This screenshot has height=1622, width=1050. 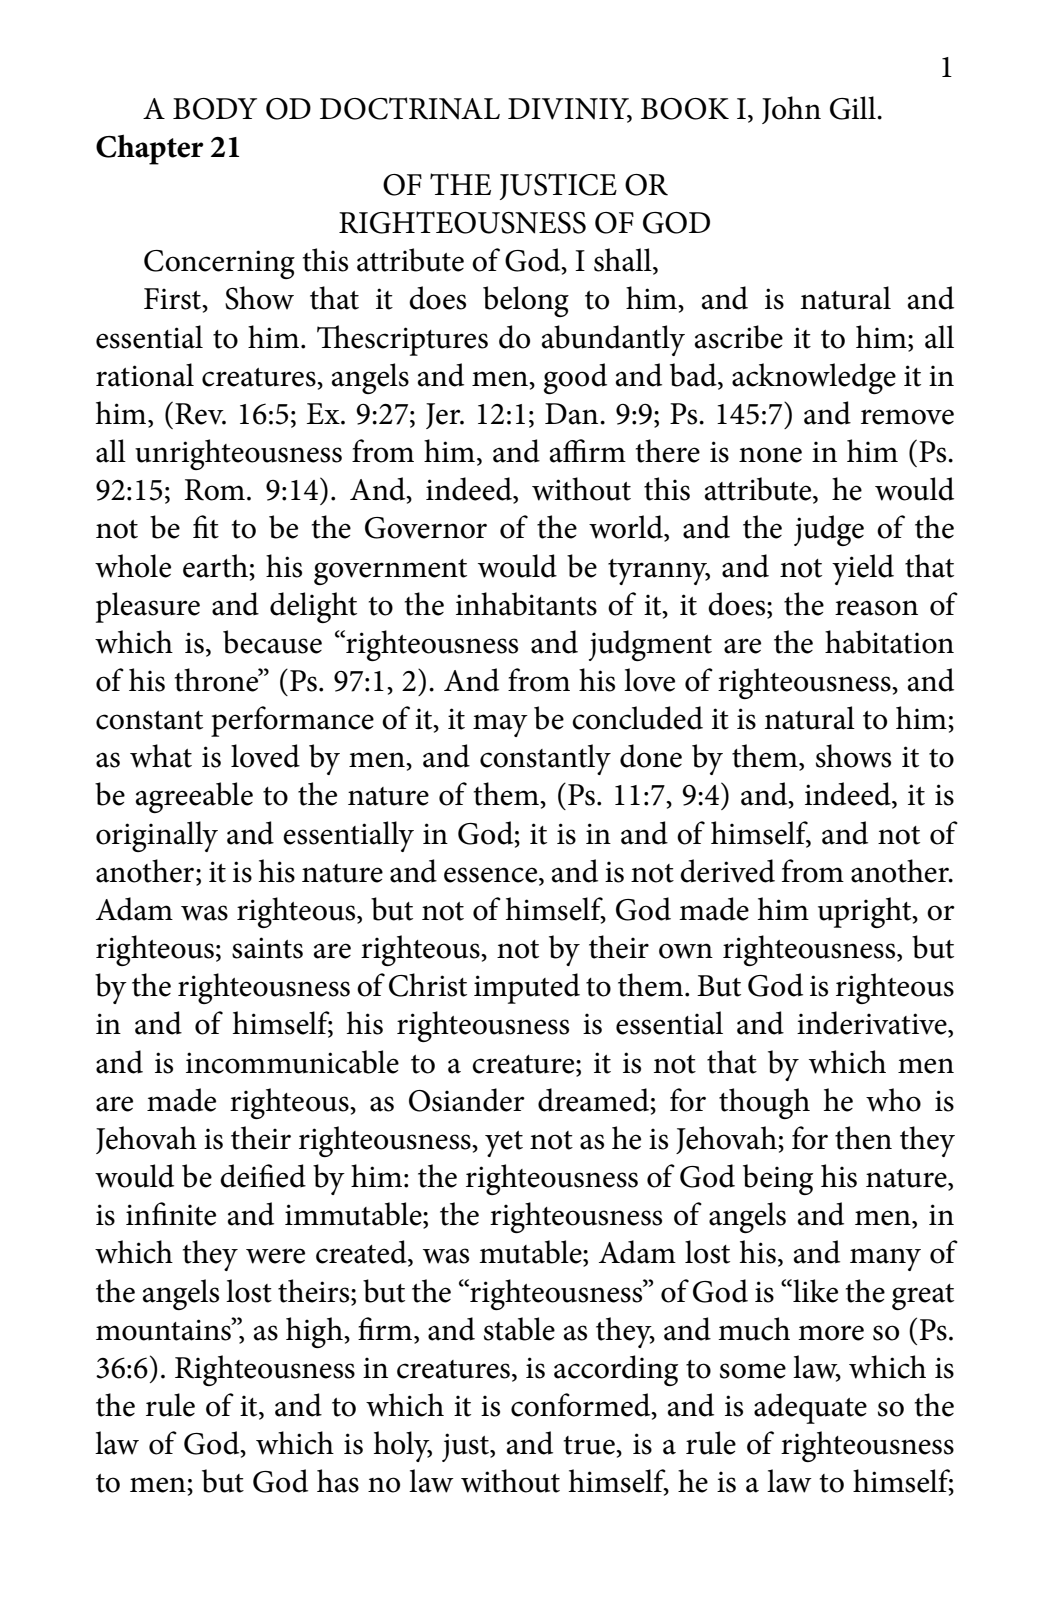 What do you see at coordinates (810, 1408) in the screenshot?
I see `adequate` at bounding box center [810, 1408].
